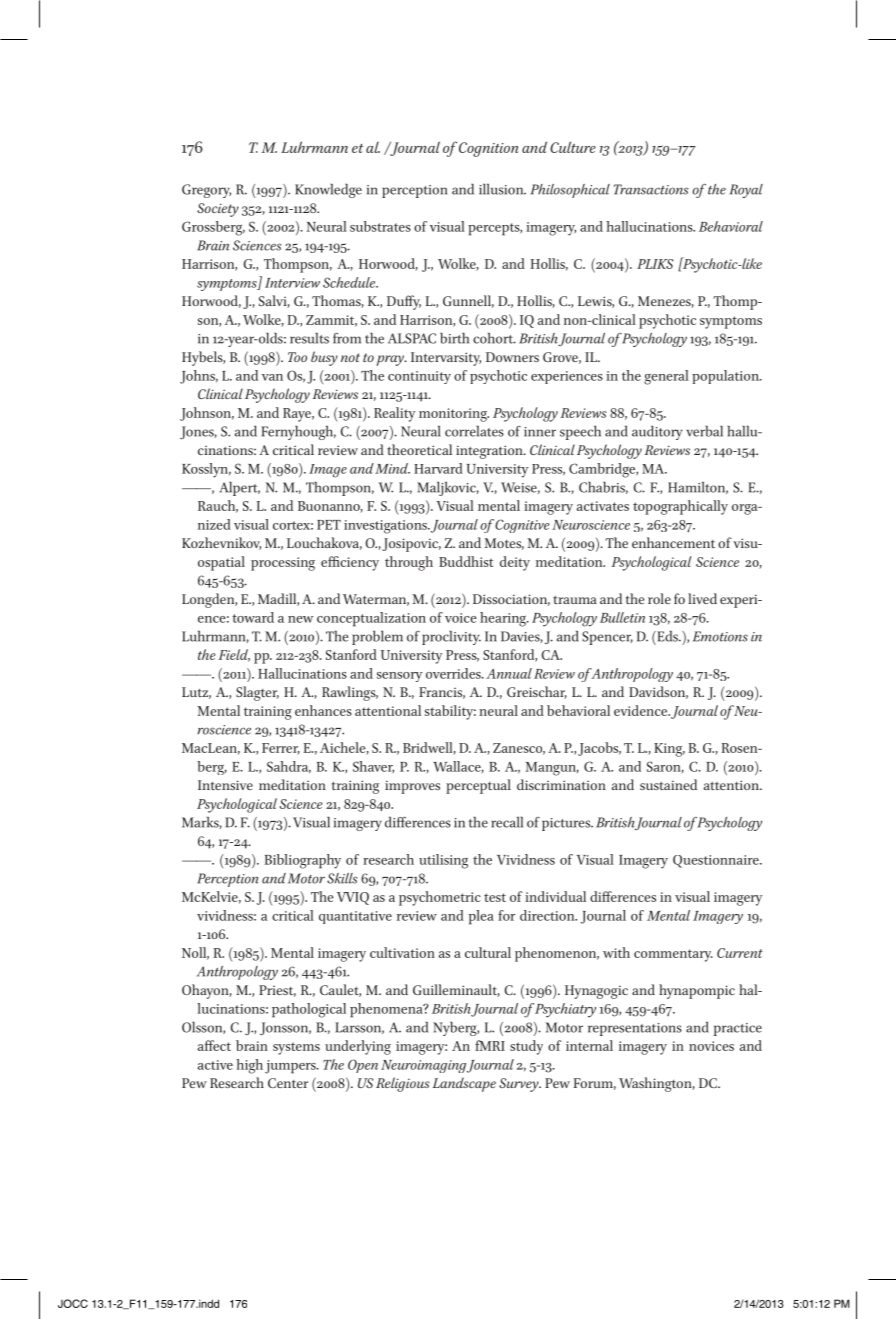 Image resolution: width=896 pixels, height=1319 pixels. I want to click on Knowledge, so click(328, 190).
